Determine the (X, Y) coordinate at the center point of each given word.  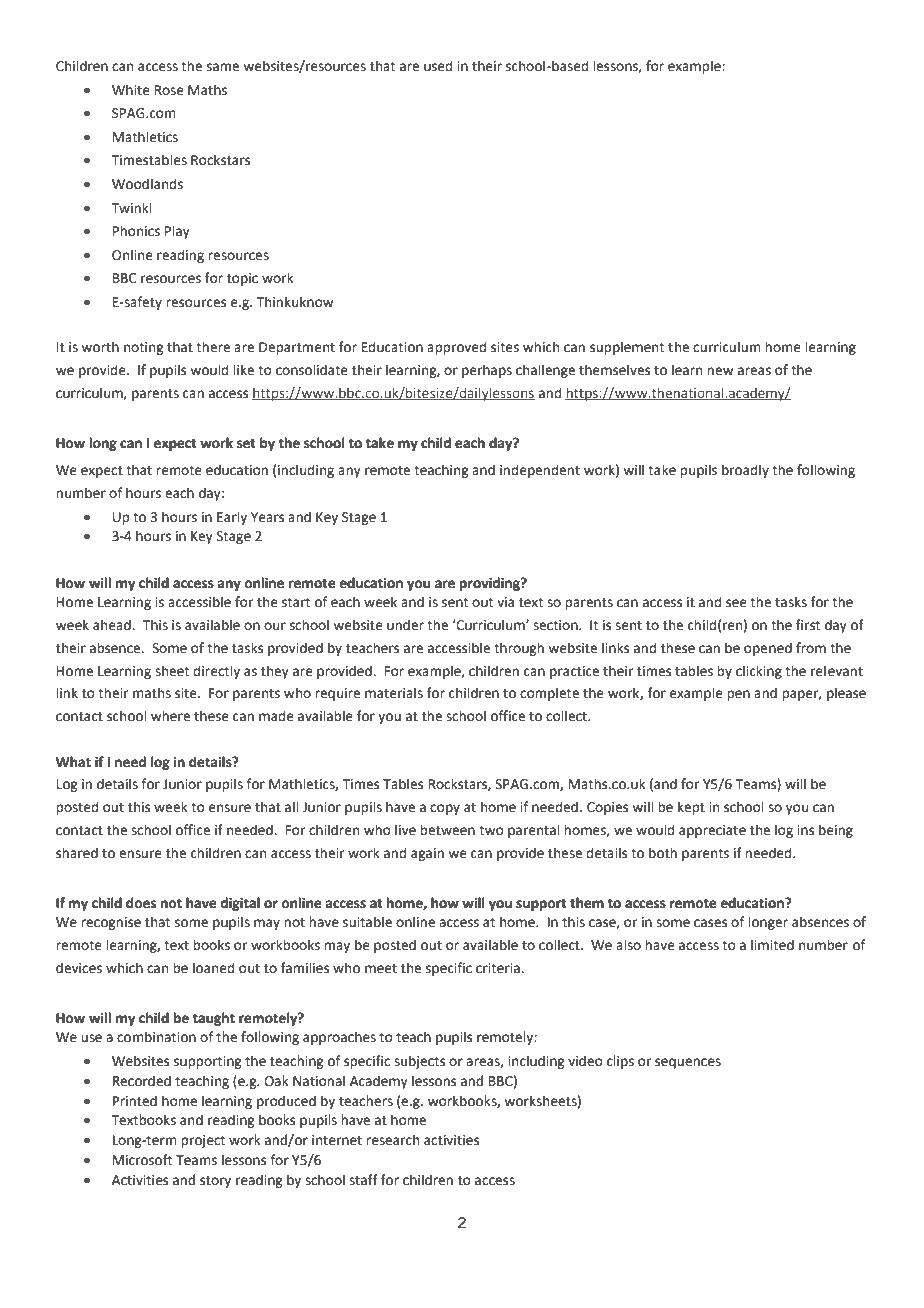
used (438, 66)
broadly (745, 471)
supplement (627, 348)
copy (445, 809)
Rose (169, 90)
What (73, 762)
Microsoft (142, 1160)
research (392, 1140)
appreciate (712, 831)
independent (540, 471)
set (246, 444)
